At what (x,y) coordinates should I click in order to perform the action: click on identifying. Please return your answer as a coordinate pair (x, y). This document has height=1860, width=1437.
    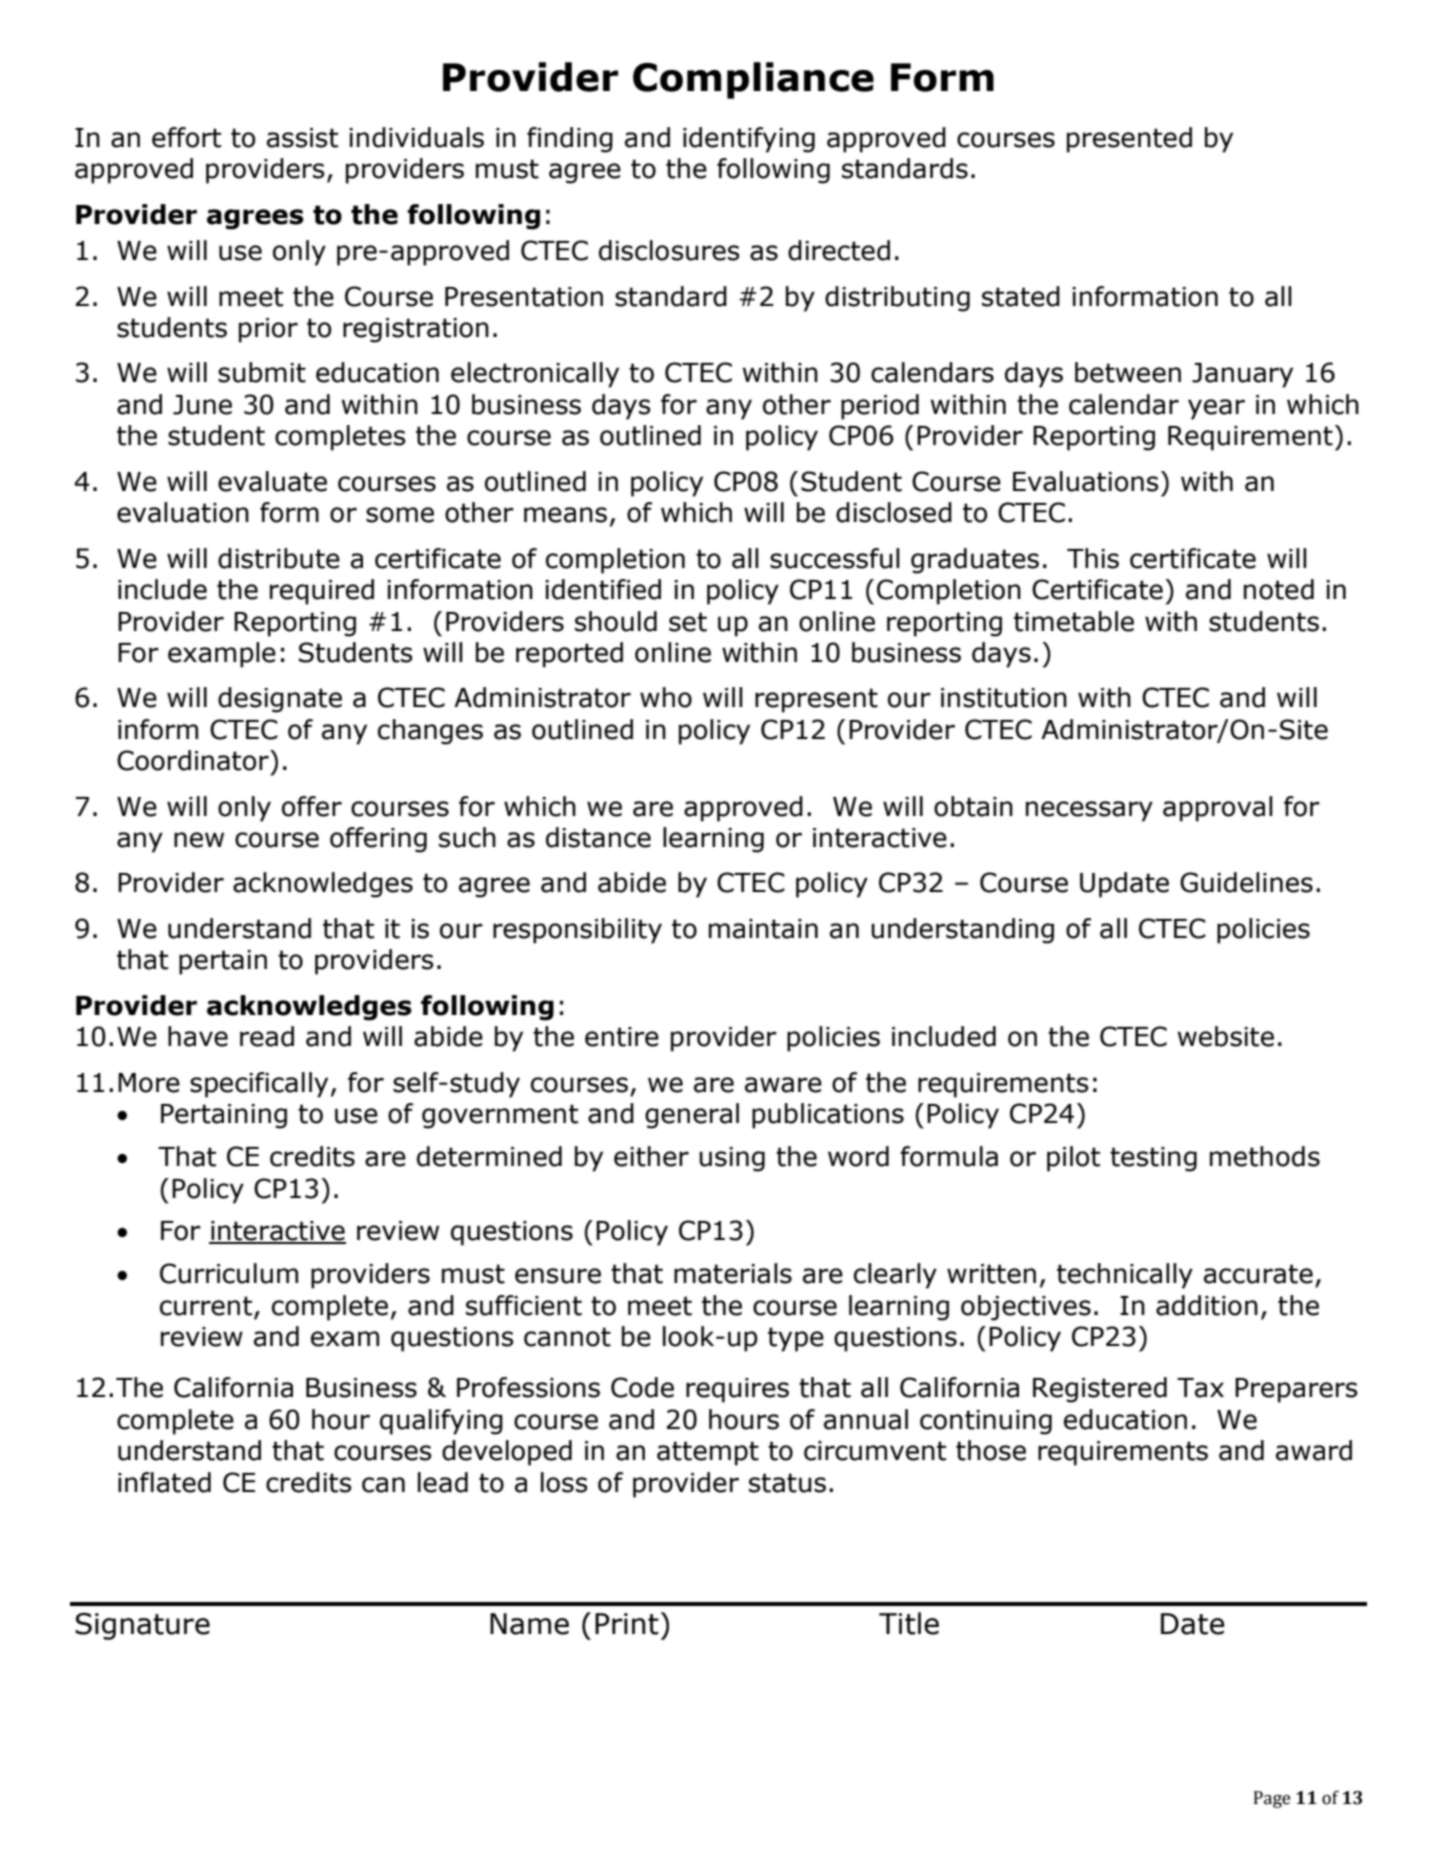
    Looking at the image, I should click on (749, 140).
